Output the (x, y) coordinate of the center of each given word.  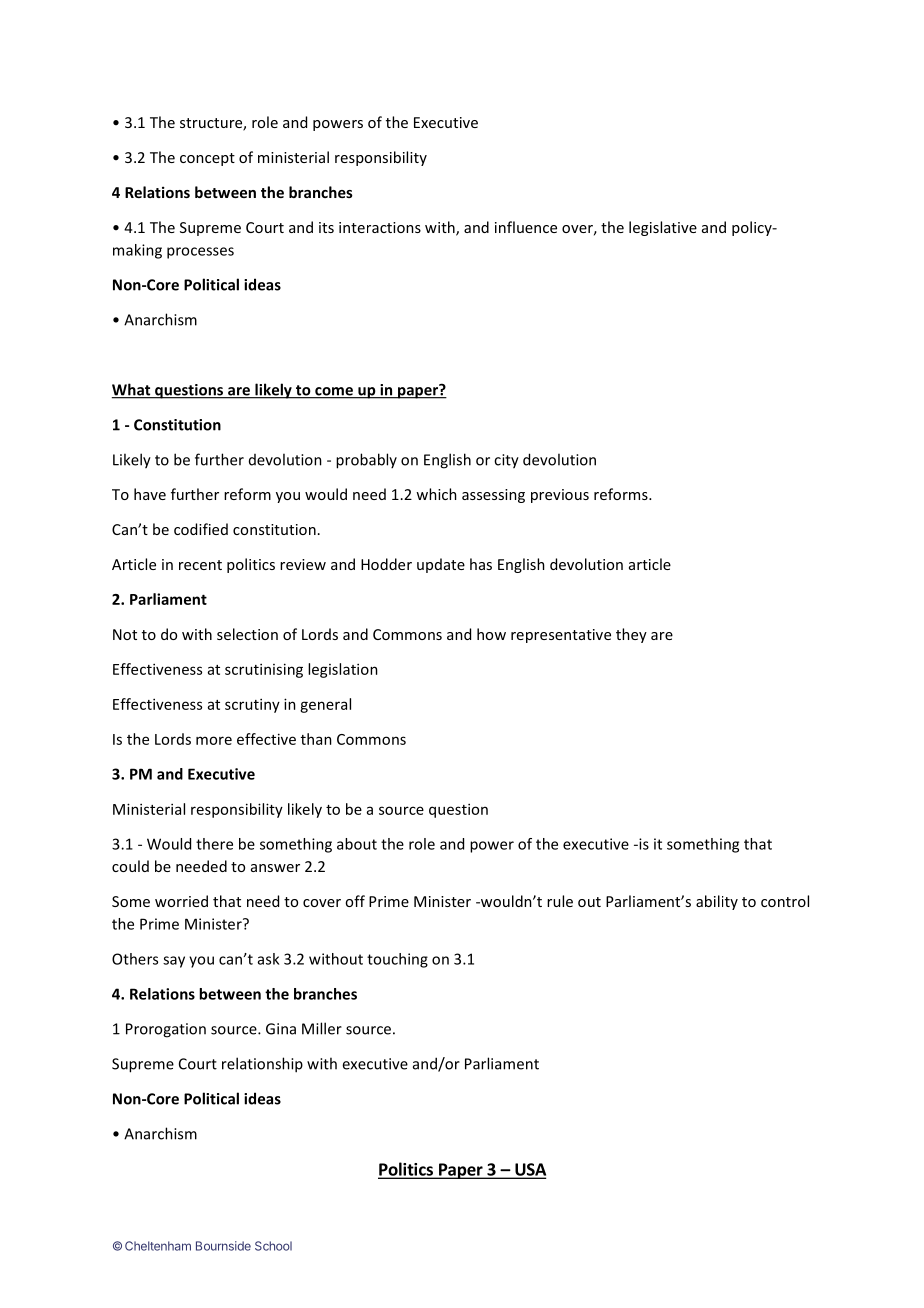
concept (207, 159)
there (214, 844)
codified (201, 529)
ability (717, 902)
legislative (663, 228)
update (441, 565)
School (273, 1246)
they (631, 635)
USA (529, 1170)
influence (526, 227)
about (357, 844)
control (785, 901)
